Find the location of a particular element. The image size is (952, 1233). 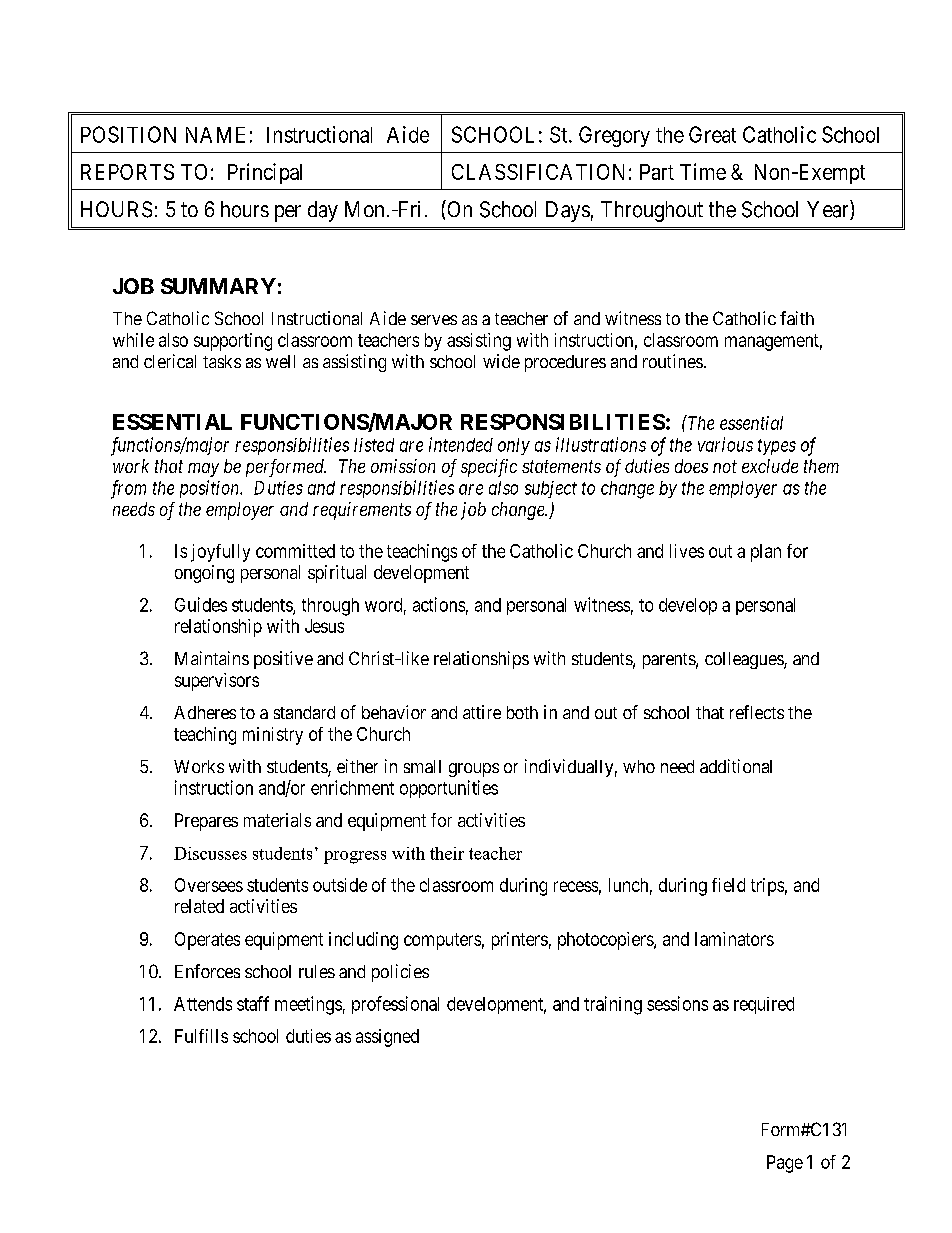

tasks is located at coordinates (222, 361).
